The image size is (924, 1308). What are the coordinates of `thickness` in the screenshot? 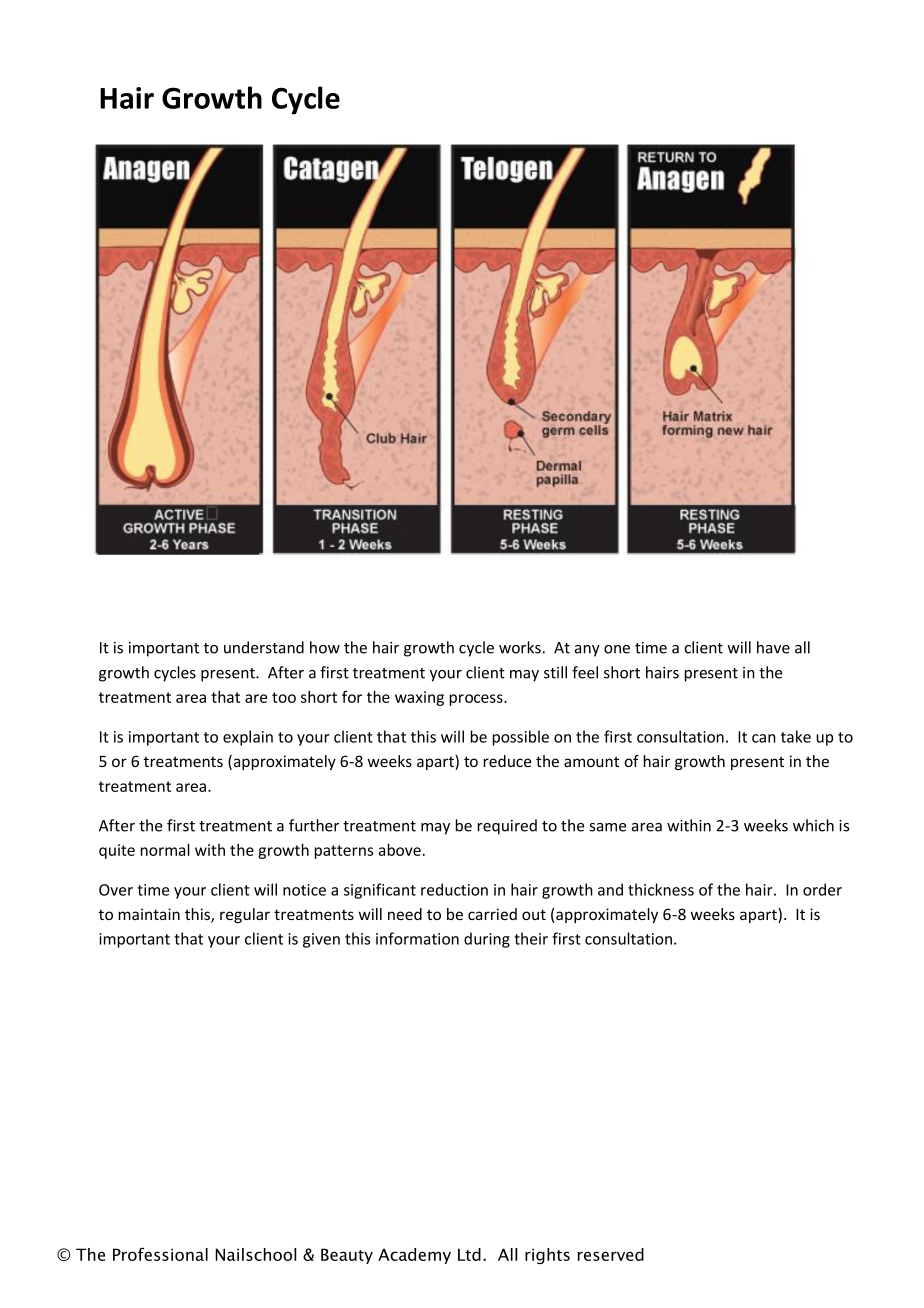 It's located at (661, 889).
